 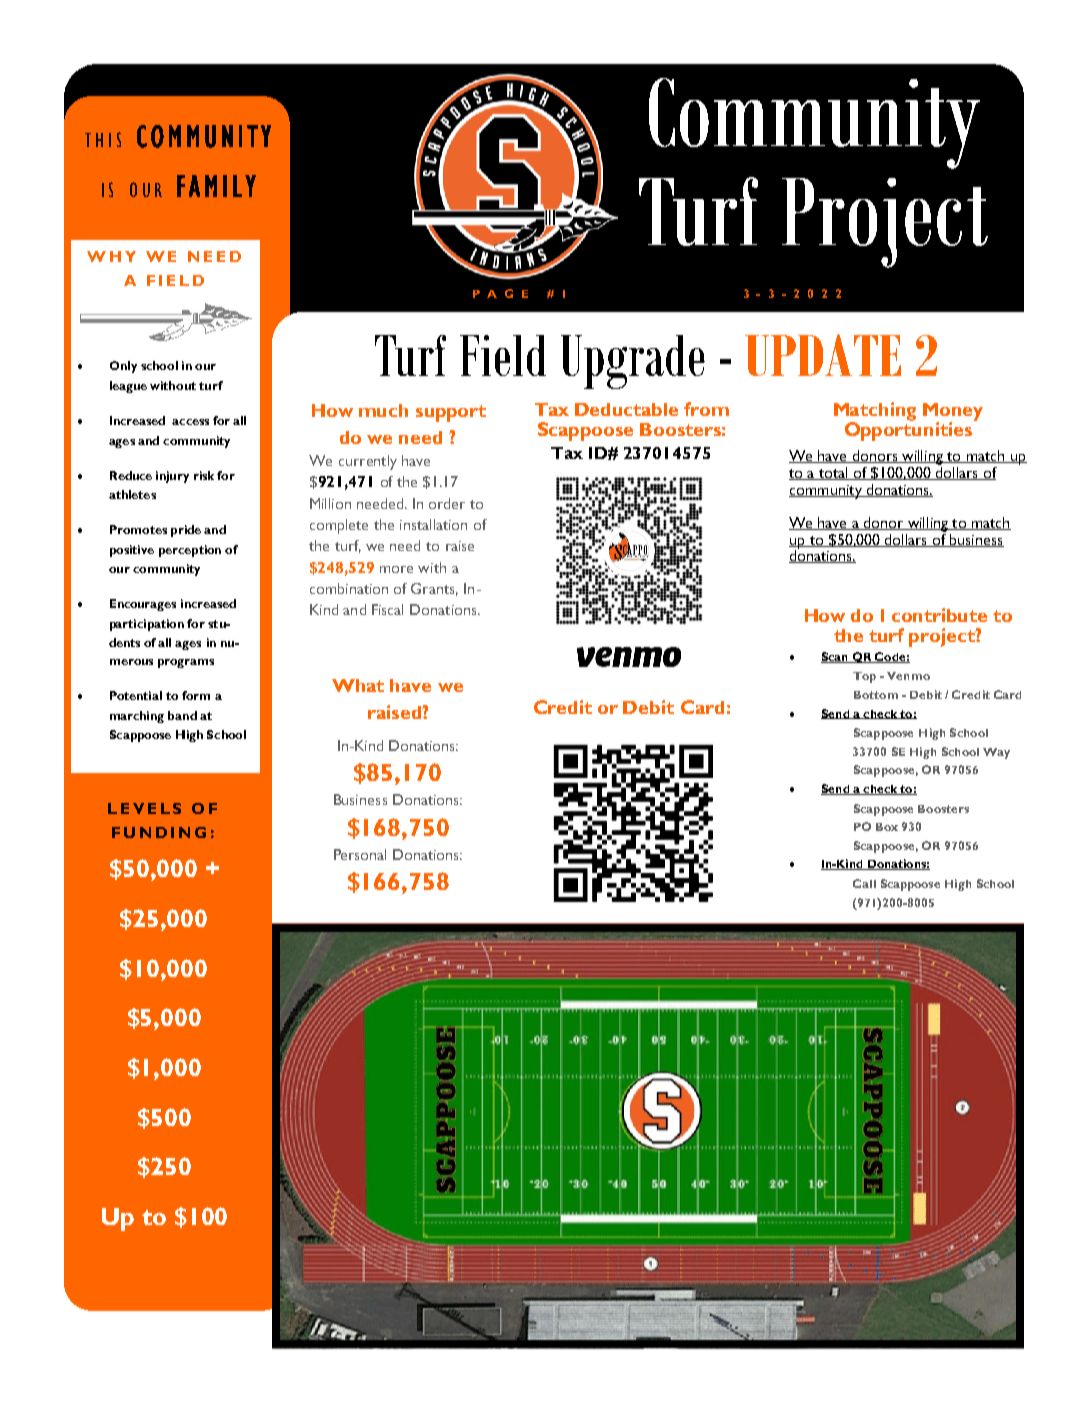 I want to click on Upgrade, so click(x=633, y=362).
